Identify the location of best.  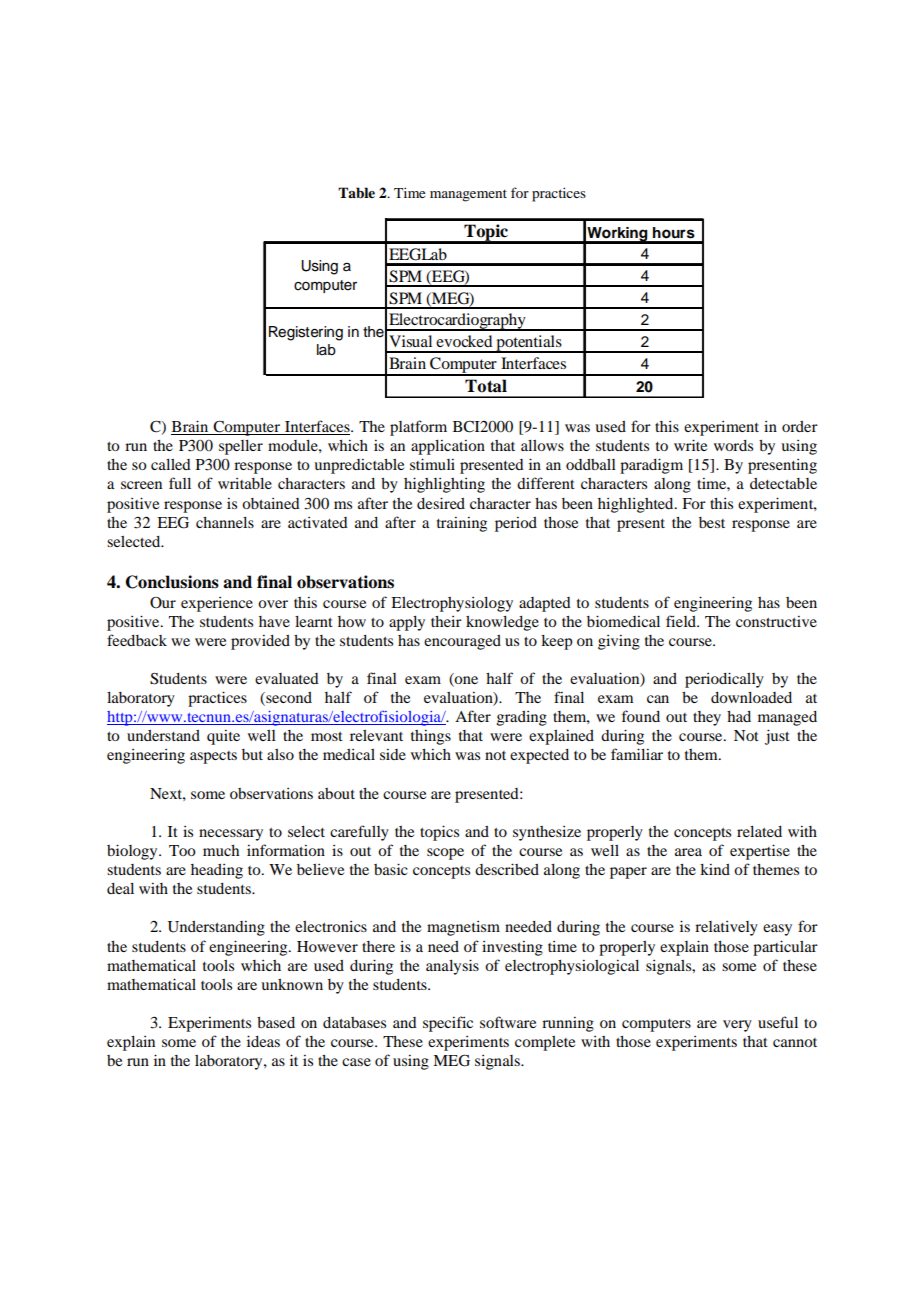
(712, 522).
